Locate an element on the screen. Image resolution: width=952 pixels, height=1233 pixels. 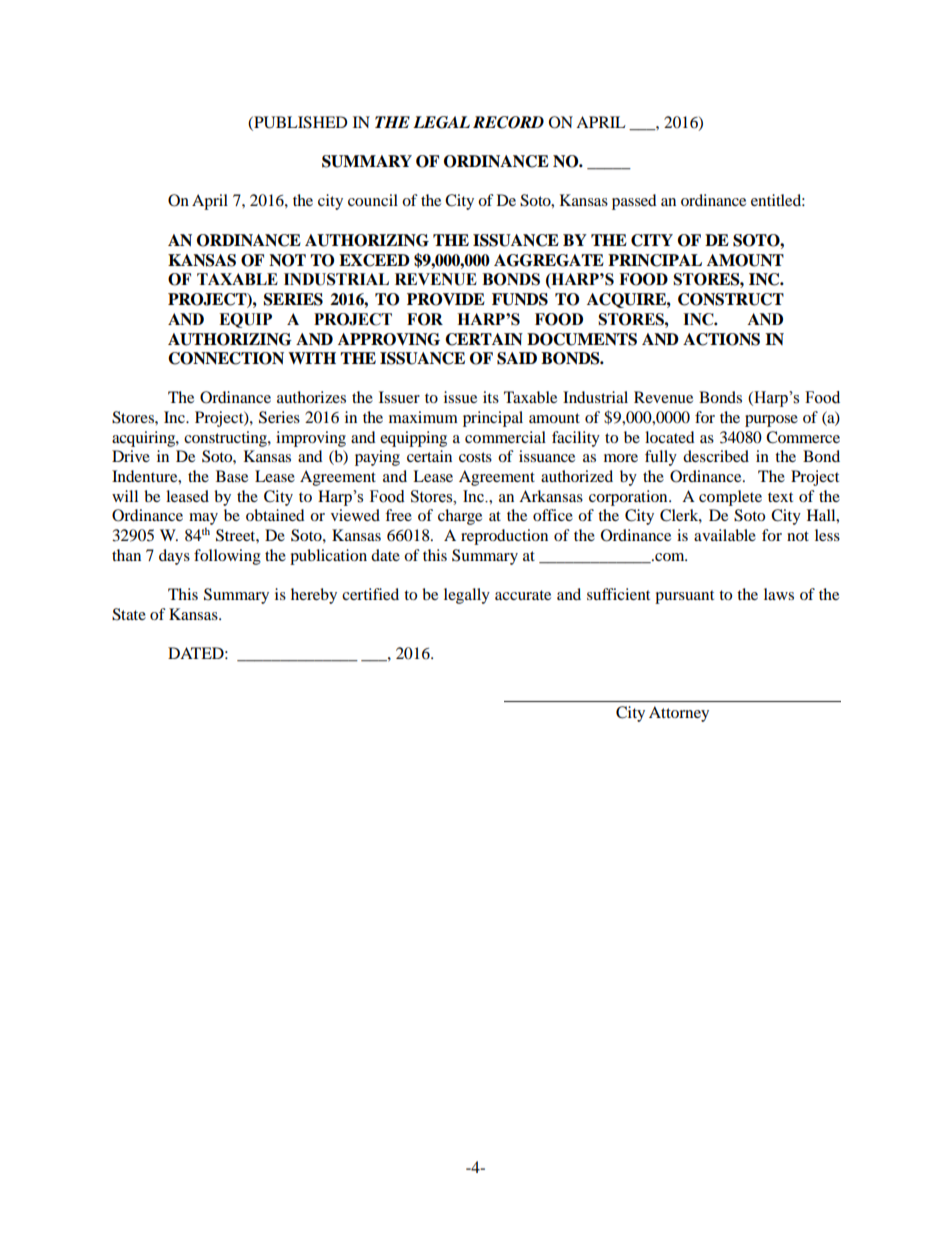
complete is located at coordinates (730, 498).
